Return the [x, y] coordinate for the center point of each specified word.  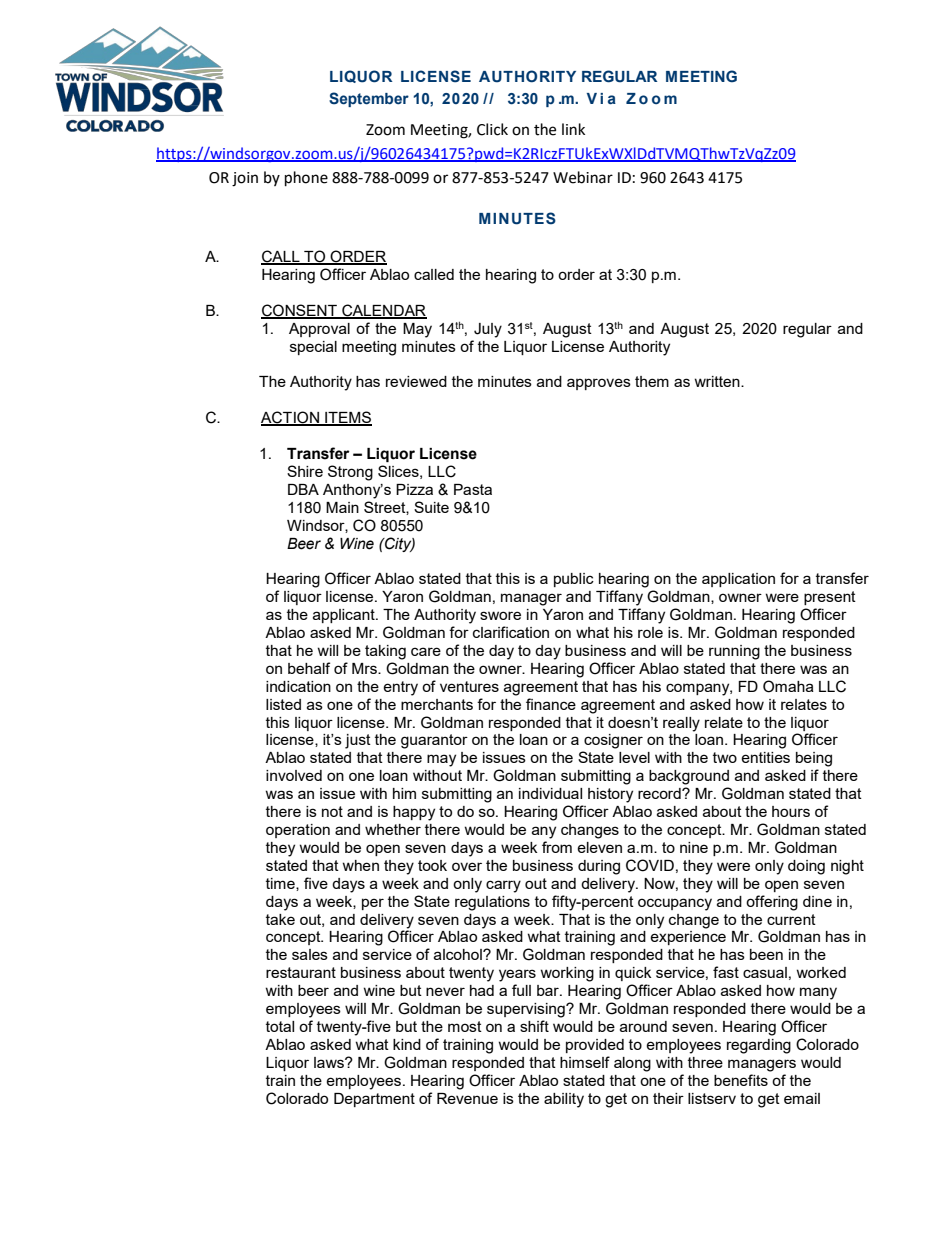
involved [294, 775]
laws [330, 1062]
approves [599, 384]
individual [550, 793]
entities [765, 757]
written [718, 381]
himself [585, 1062]
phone [306, 179]
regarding [759, 1046]
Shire [305, 471]
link [573, 129]
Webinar [583, 177]
